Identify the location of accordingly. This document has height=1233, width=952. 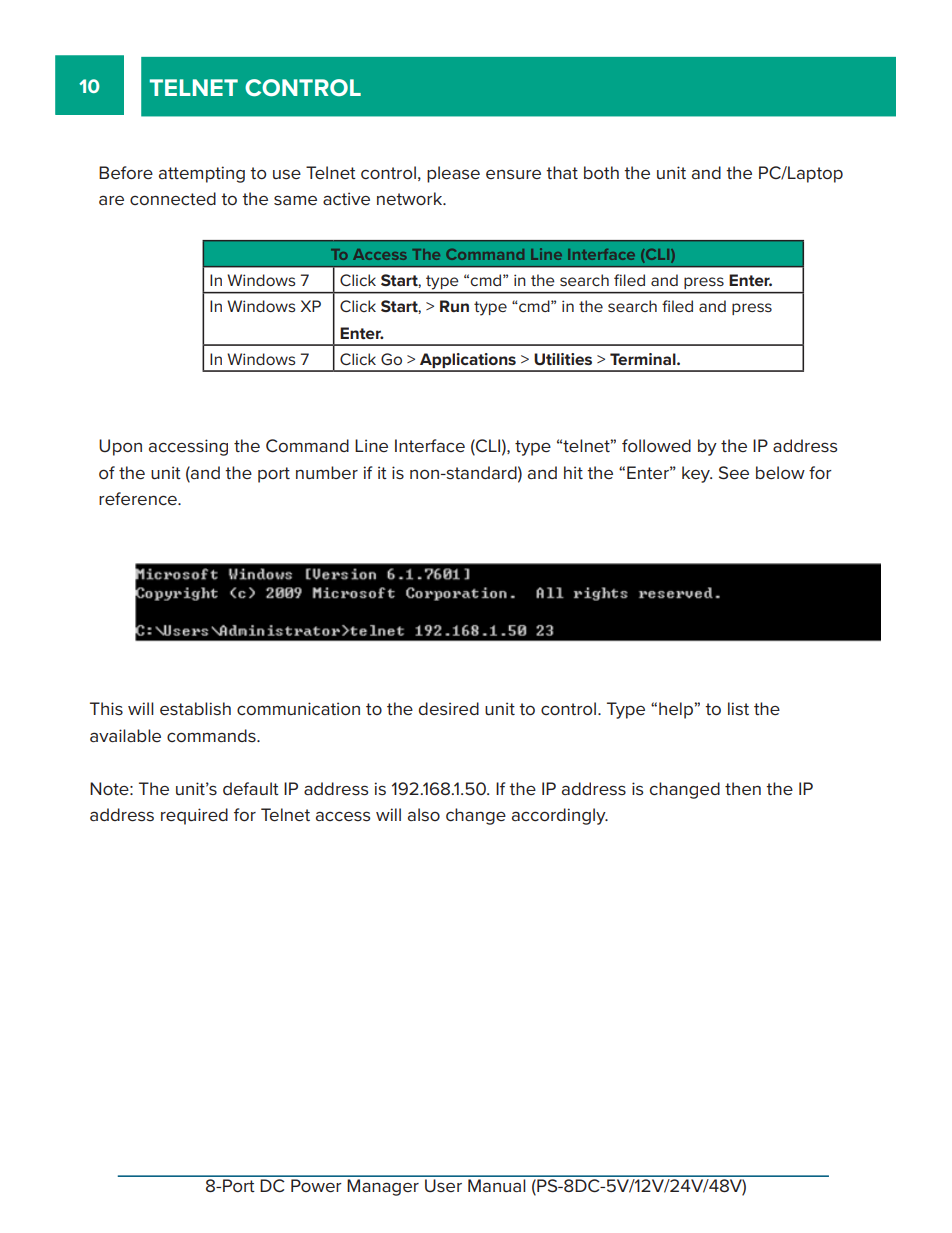
(560, 816).
